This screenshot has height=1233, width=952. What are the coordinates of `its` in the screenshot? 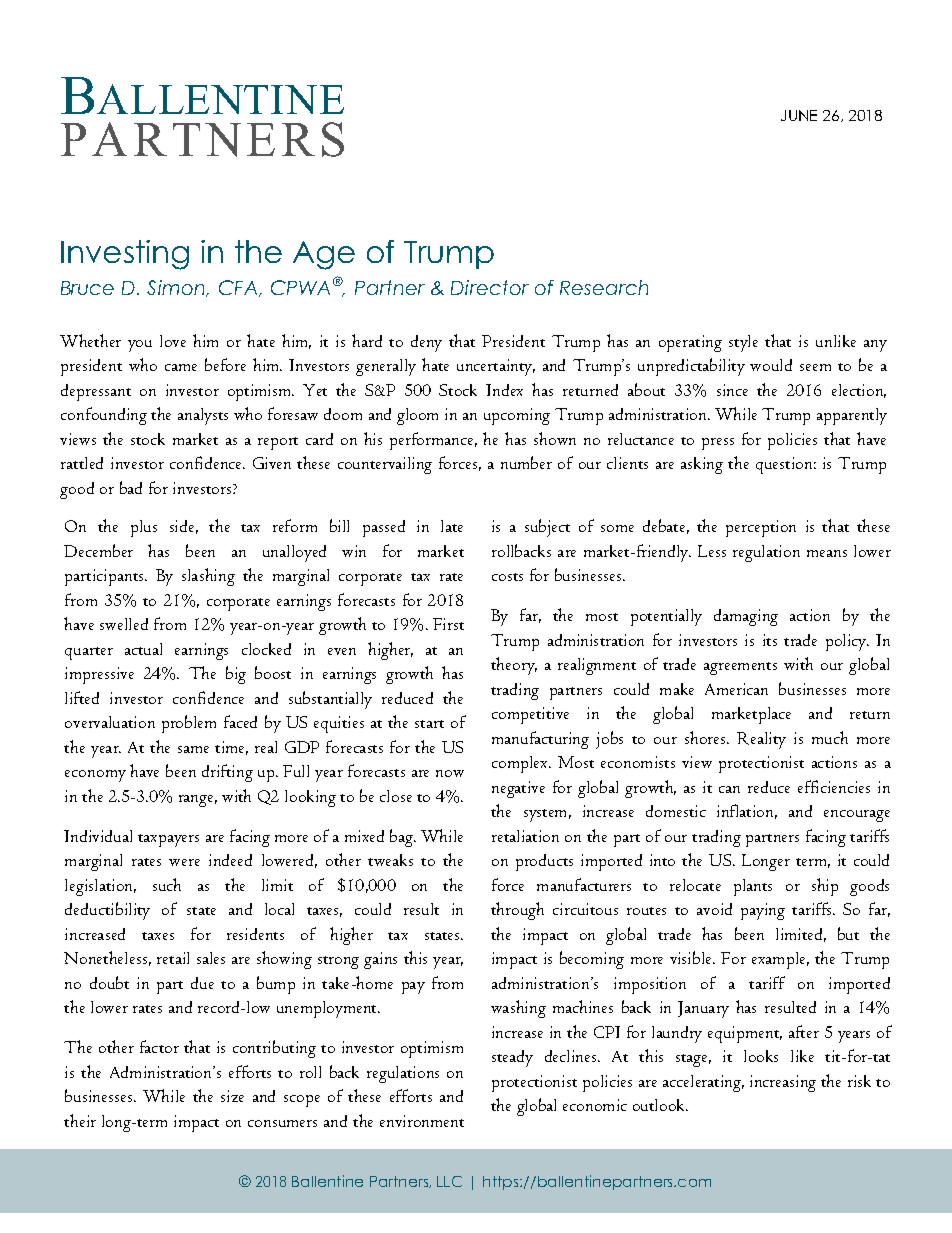 It's located at (770, 640).
